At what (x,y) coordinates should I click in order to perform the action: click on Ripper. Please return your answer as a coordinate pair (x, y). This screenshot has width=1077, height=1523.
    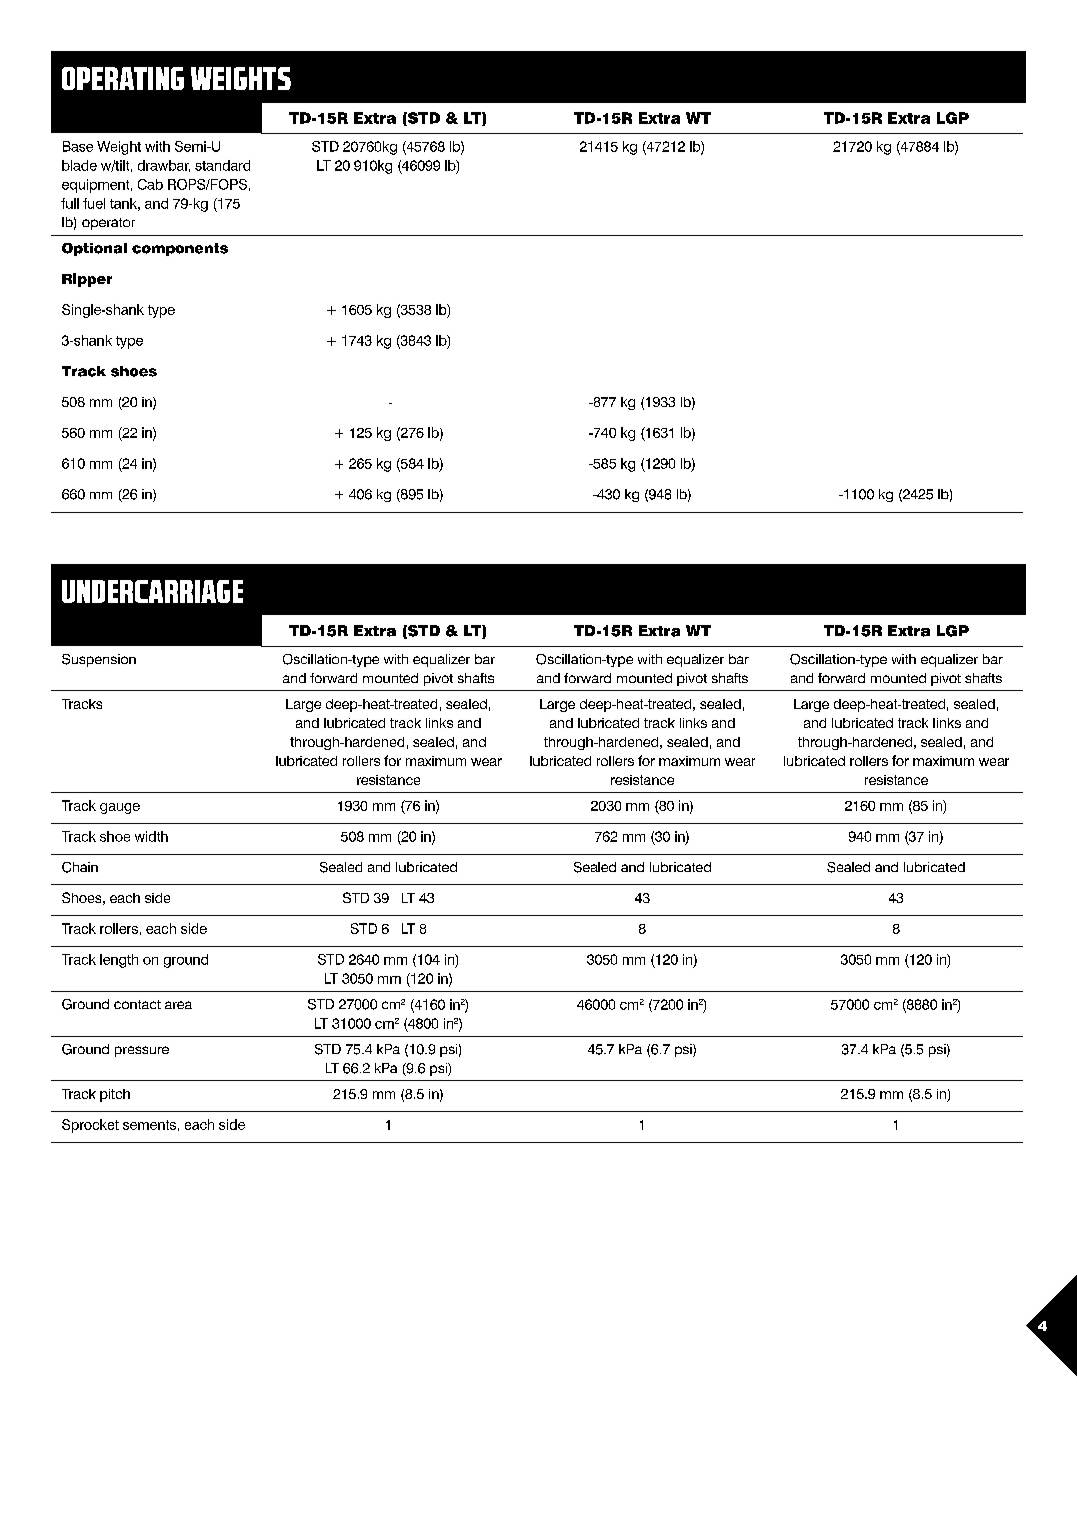
    Looking at the image, I should click on (87, 280).
